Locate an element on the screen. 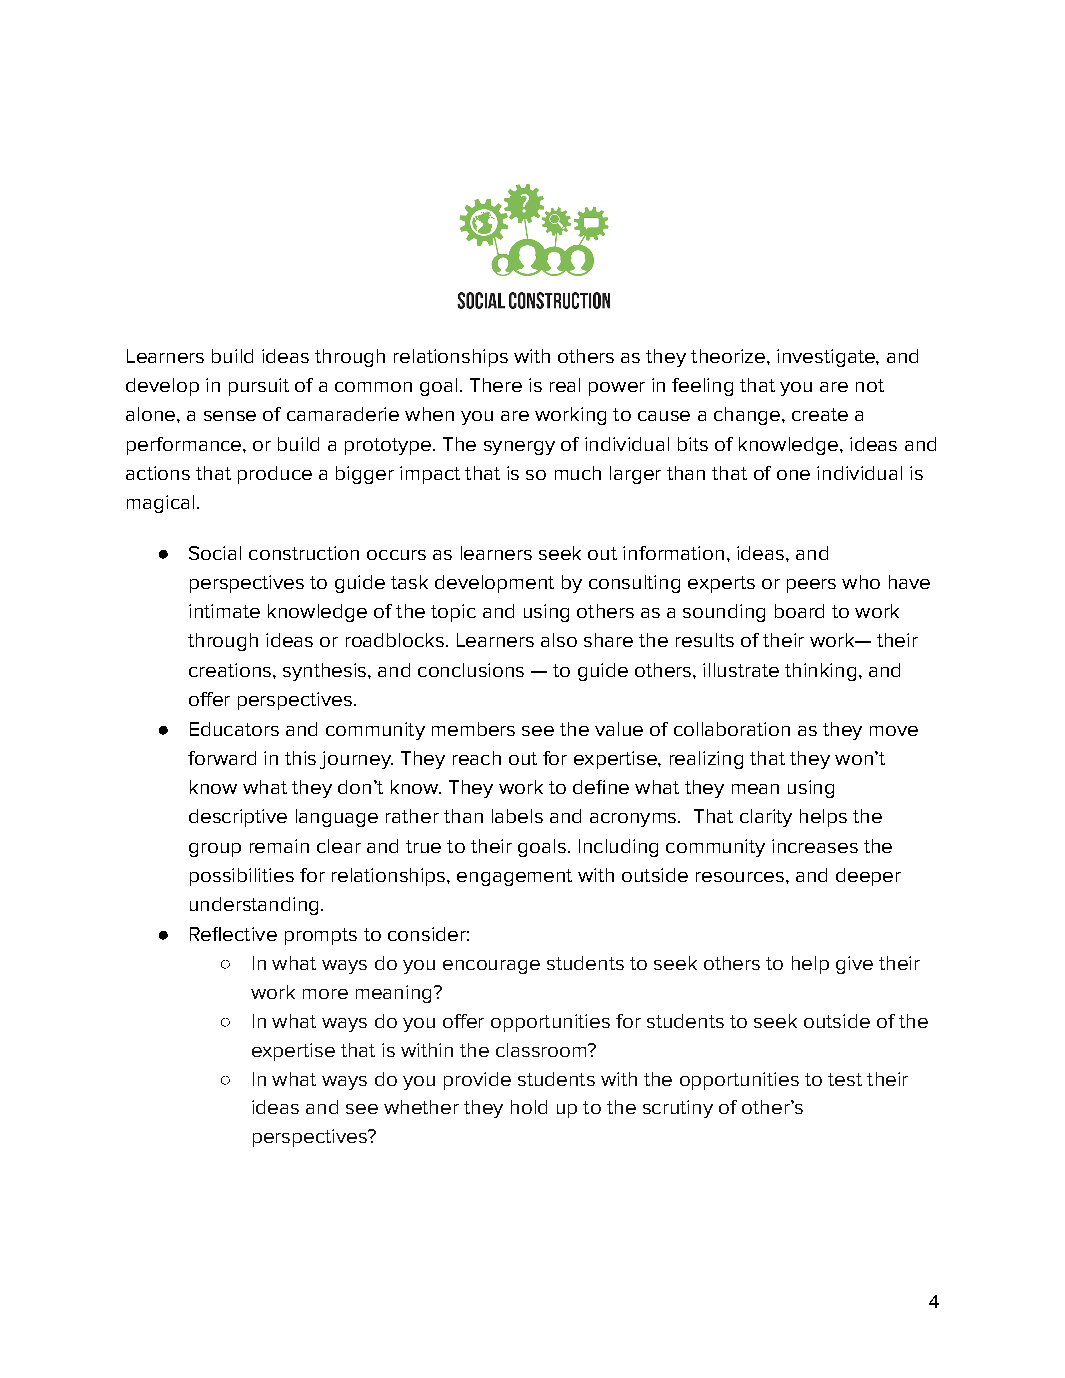 The width and height of the screenshot is (1065, 1378). There is located at coordinates (496, 385).
